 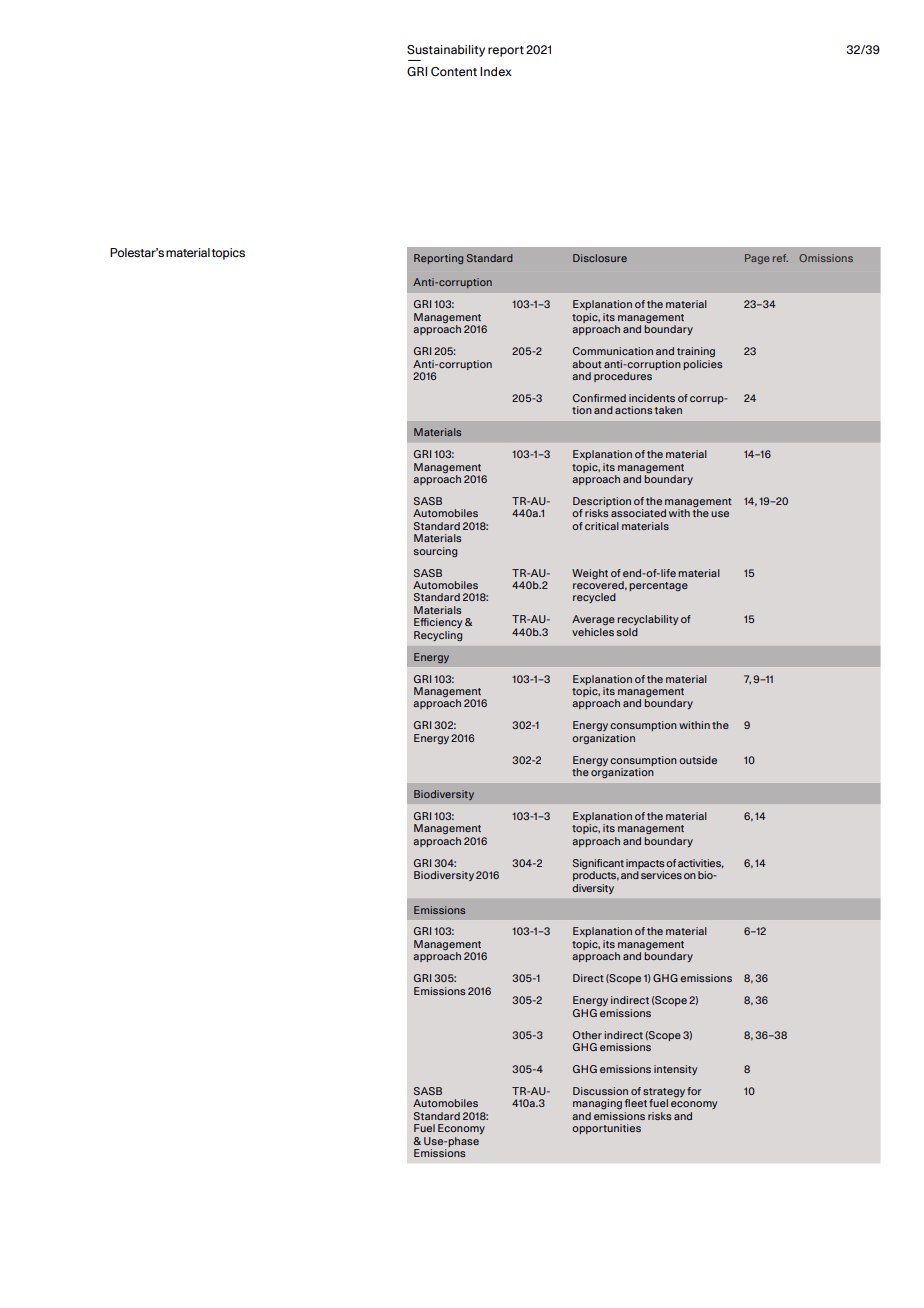 What do you see at coordinates (587, 1035) in the document?
I see `Other` at bounding box center [587, 1035].
